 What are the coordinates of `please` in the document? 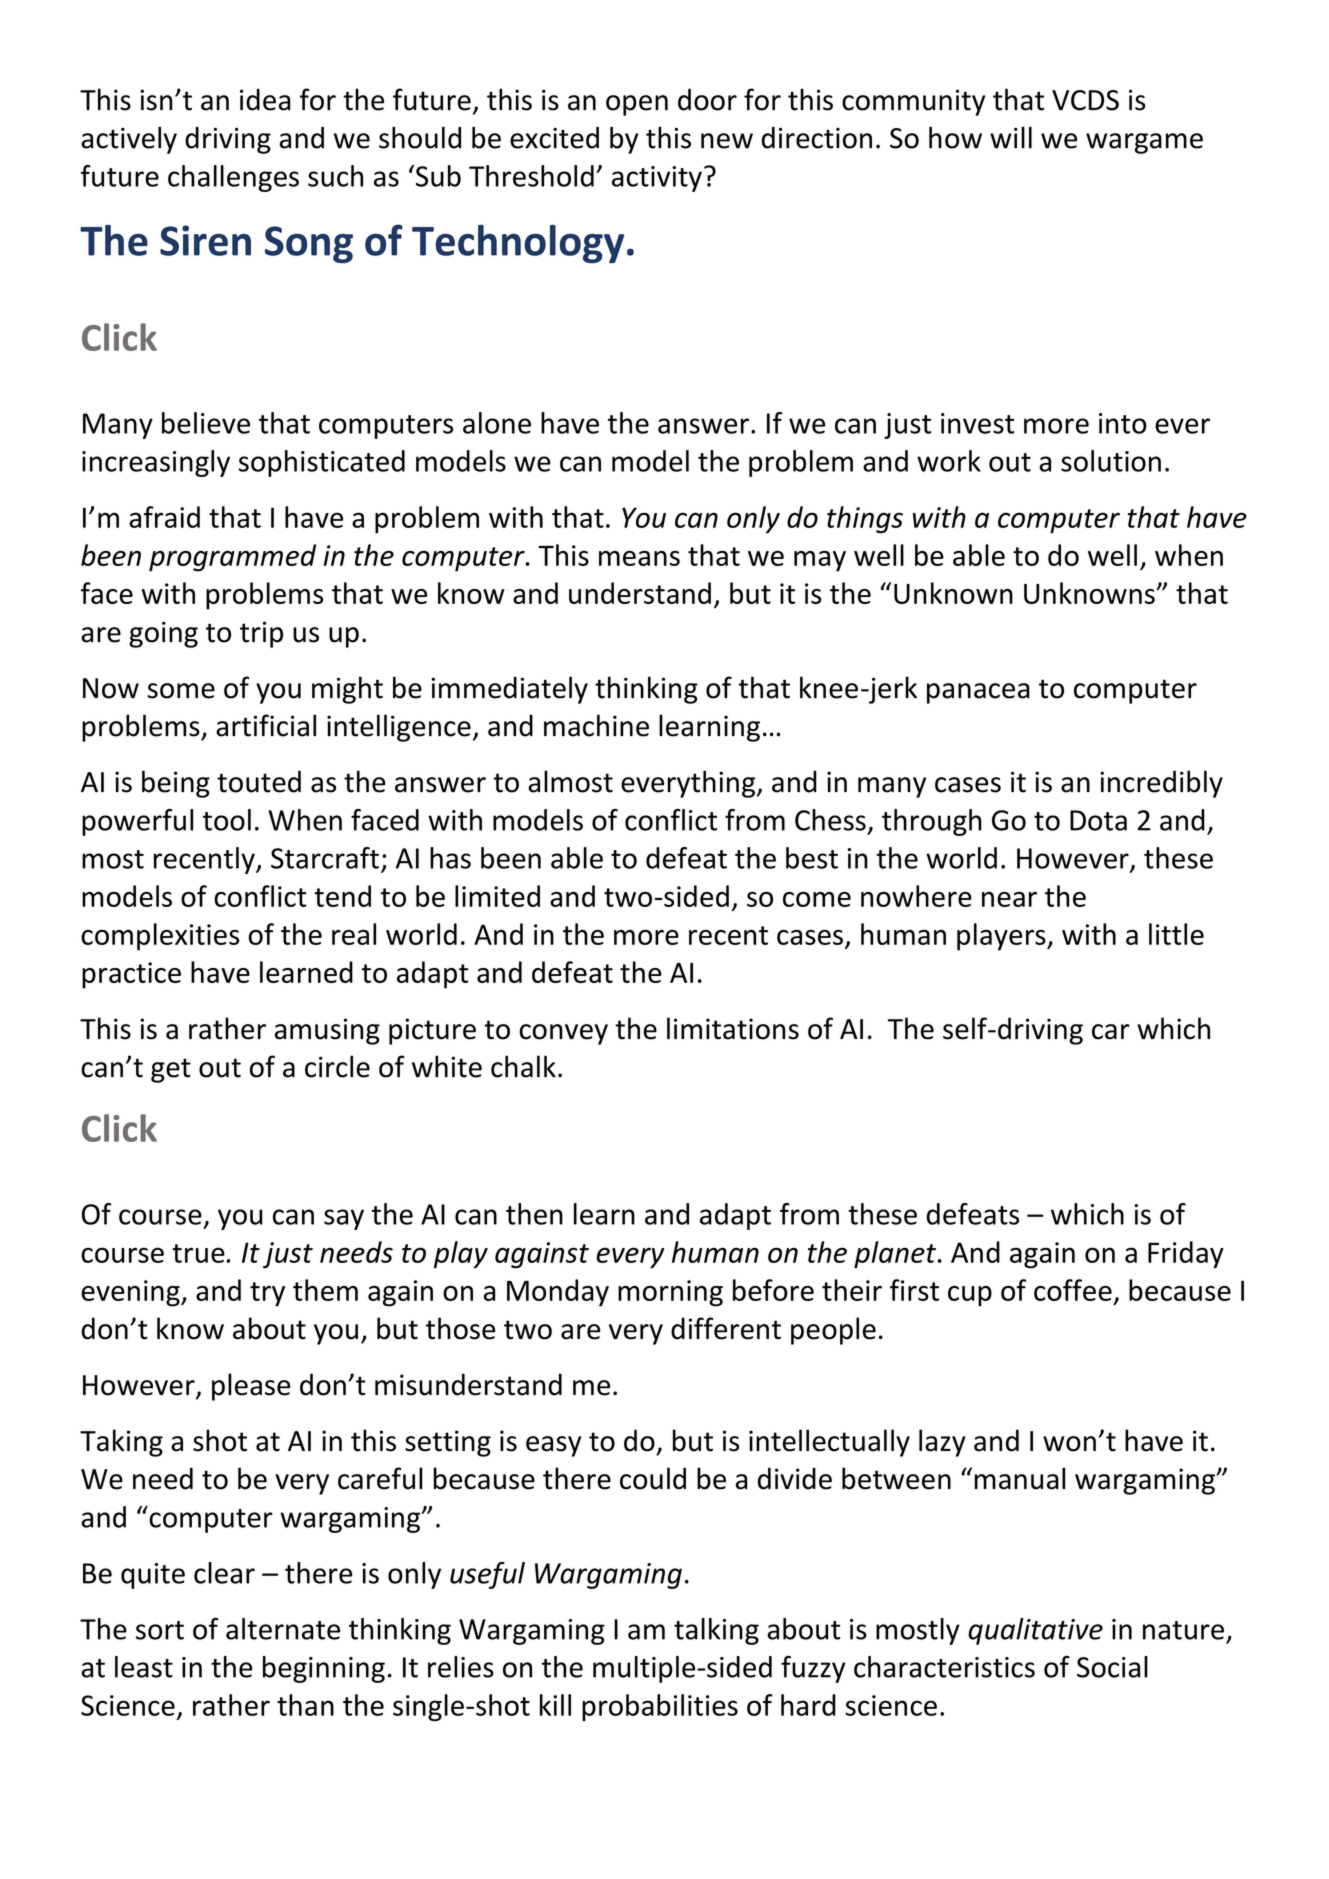 It's located at (251, 1387).
